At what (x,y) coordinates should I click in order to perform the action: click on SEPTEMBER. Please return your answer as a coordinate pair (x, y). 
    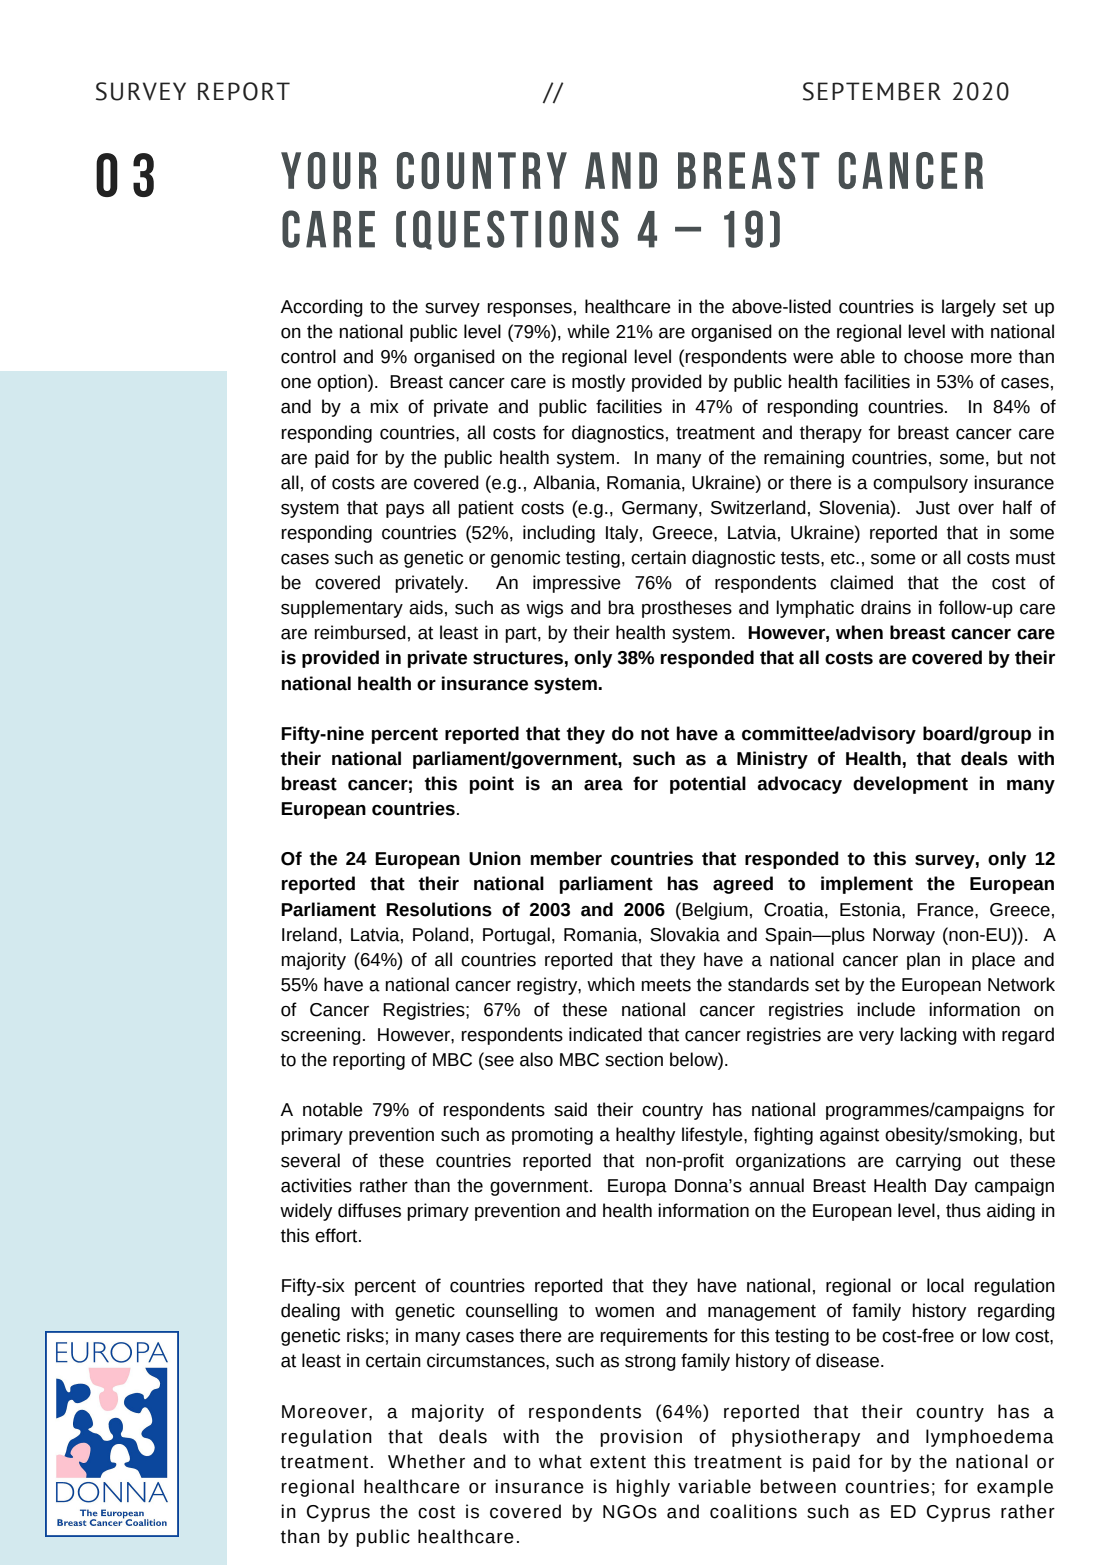
    Looking at the image, I should click on (872, 91).
